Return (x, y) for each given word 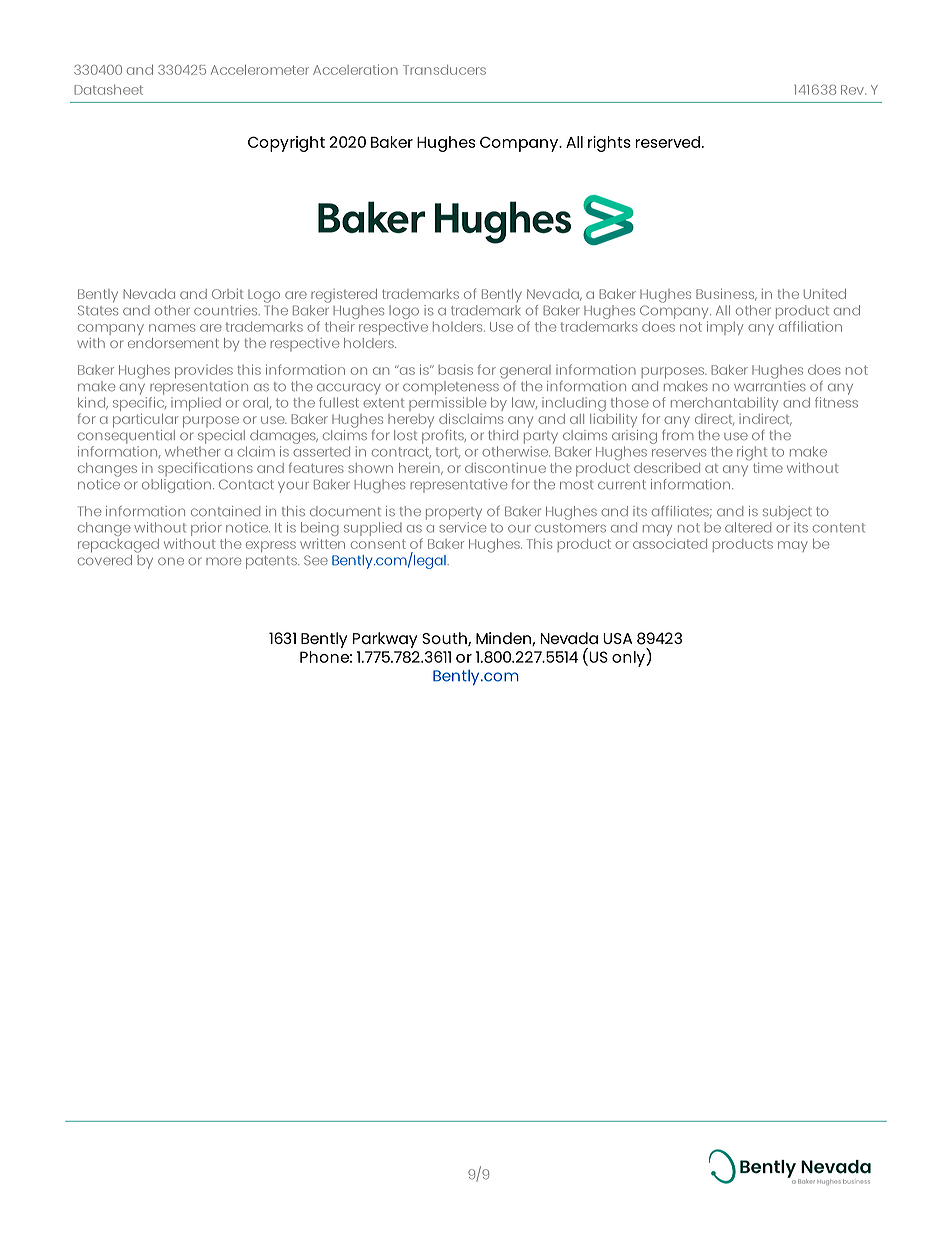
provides (204, 371)
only (629, 657)
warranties (770, 384)
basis (455, 369)
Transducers (444, 70)
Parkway (385, 640)
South (445, 639)
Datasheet (108, 90)
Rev (853, 90)
